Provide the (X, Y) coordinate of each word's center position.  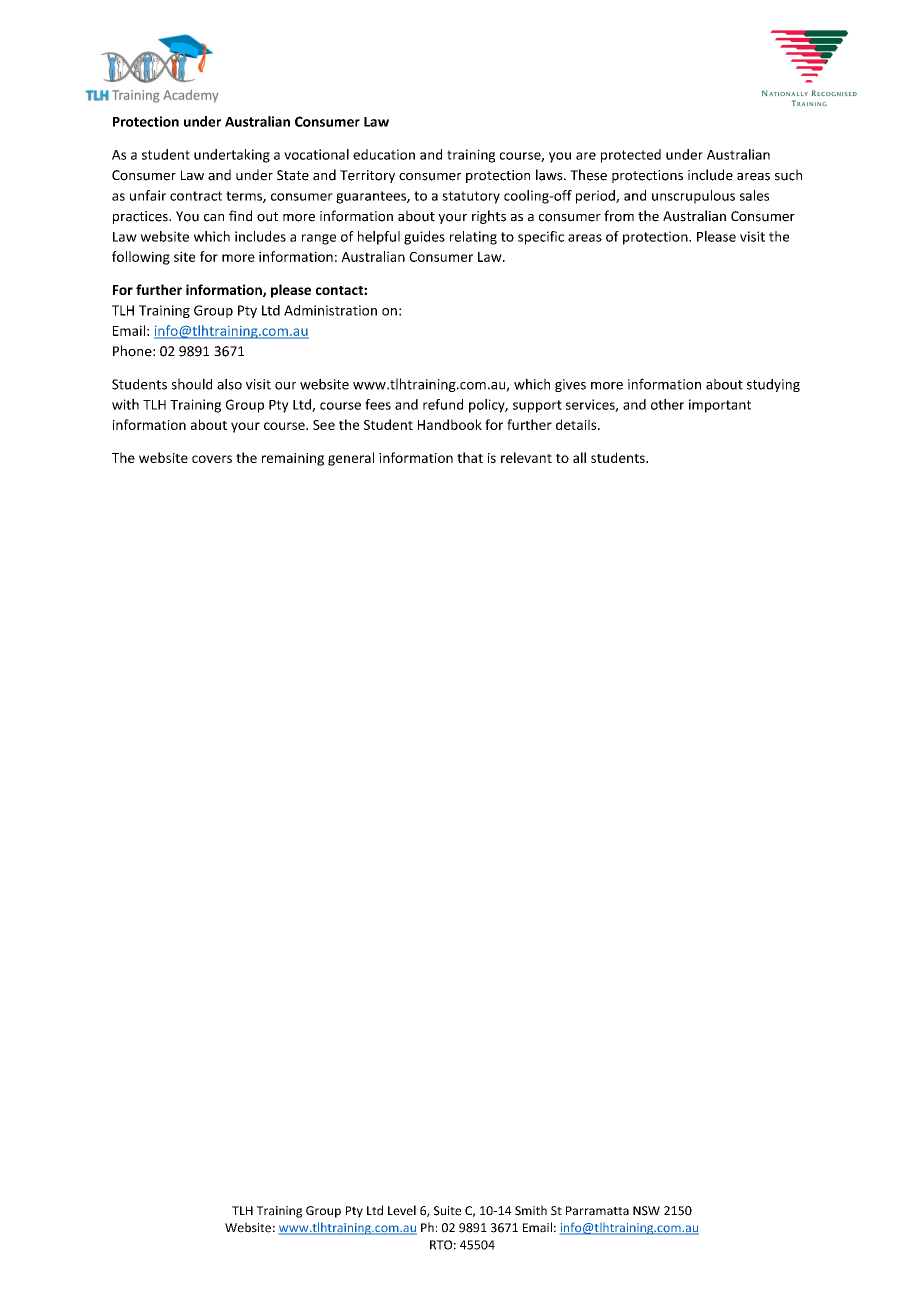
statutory (471, 197)
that (470, 457)
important (720, 406)
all (579, 457)
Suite (447, 1211)
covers (212, 459)
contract (196, 196)
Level (402, 1210)
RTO (441, 1245)
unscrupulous (693, 197)
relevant (526, 457)
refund (443, 404)
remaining (293, 459)
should (191, 384)
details (577, 424)
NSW (646, 1211)
